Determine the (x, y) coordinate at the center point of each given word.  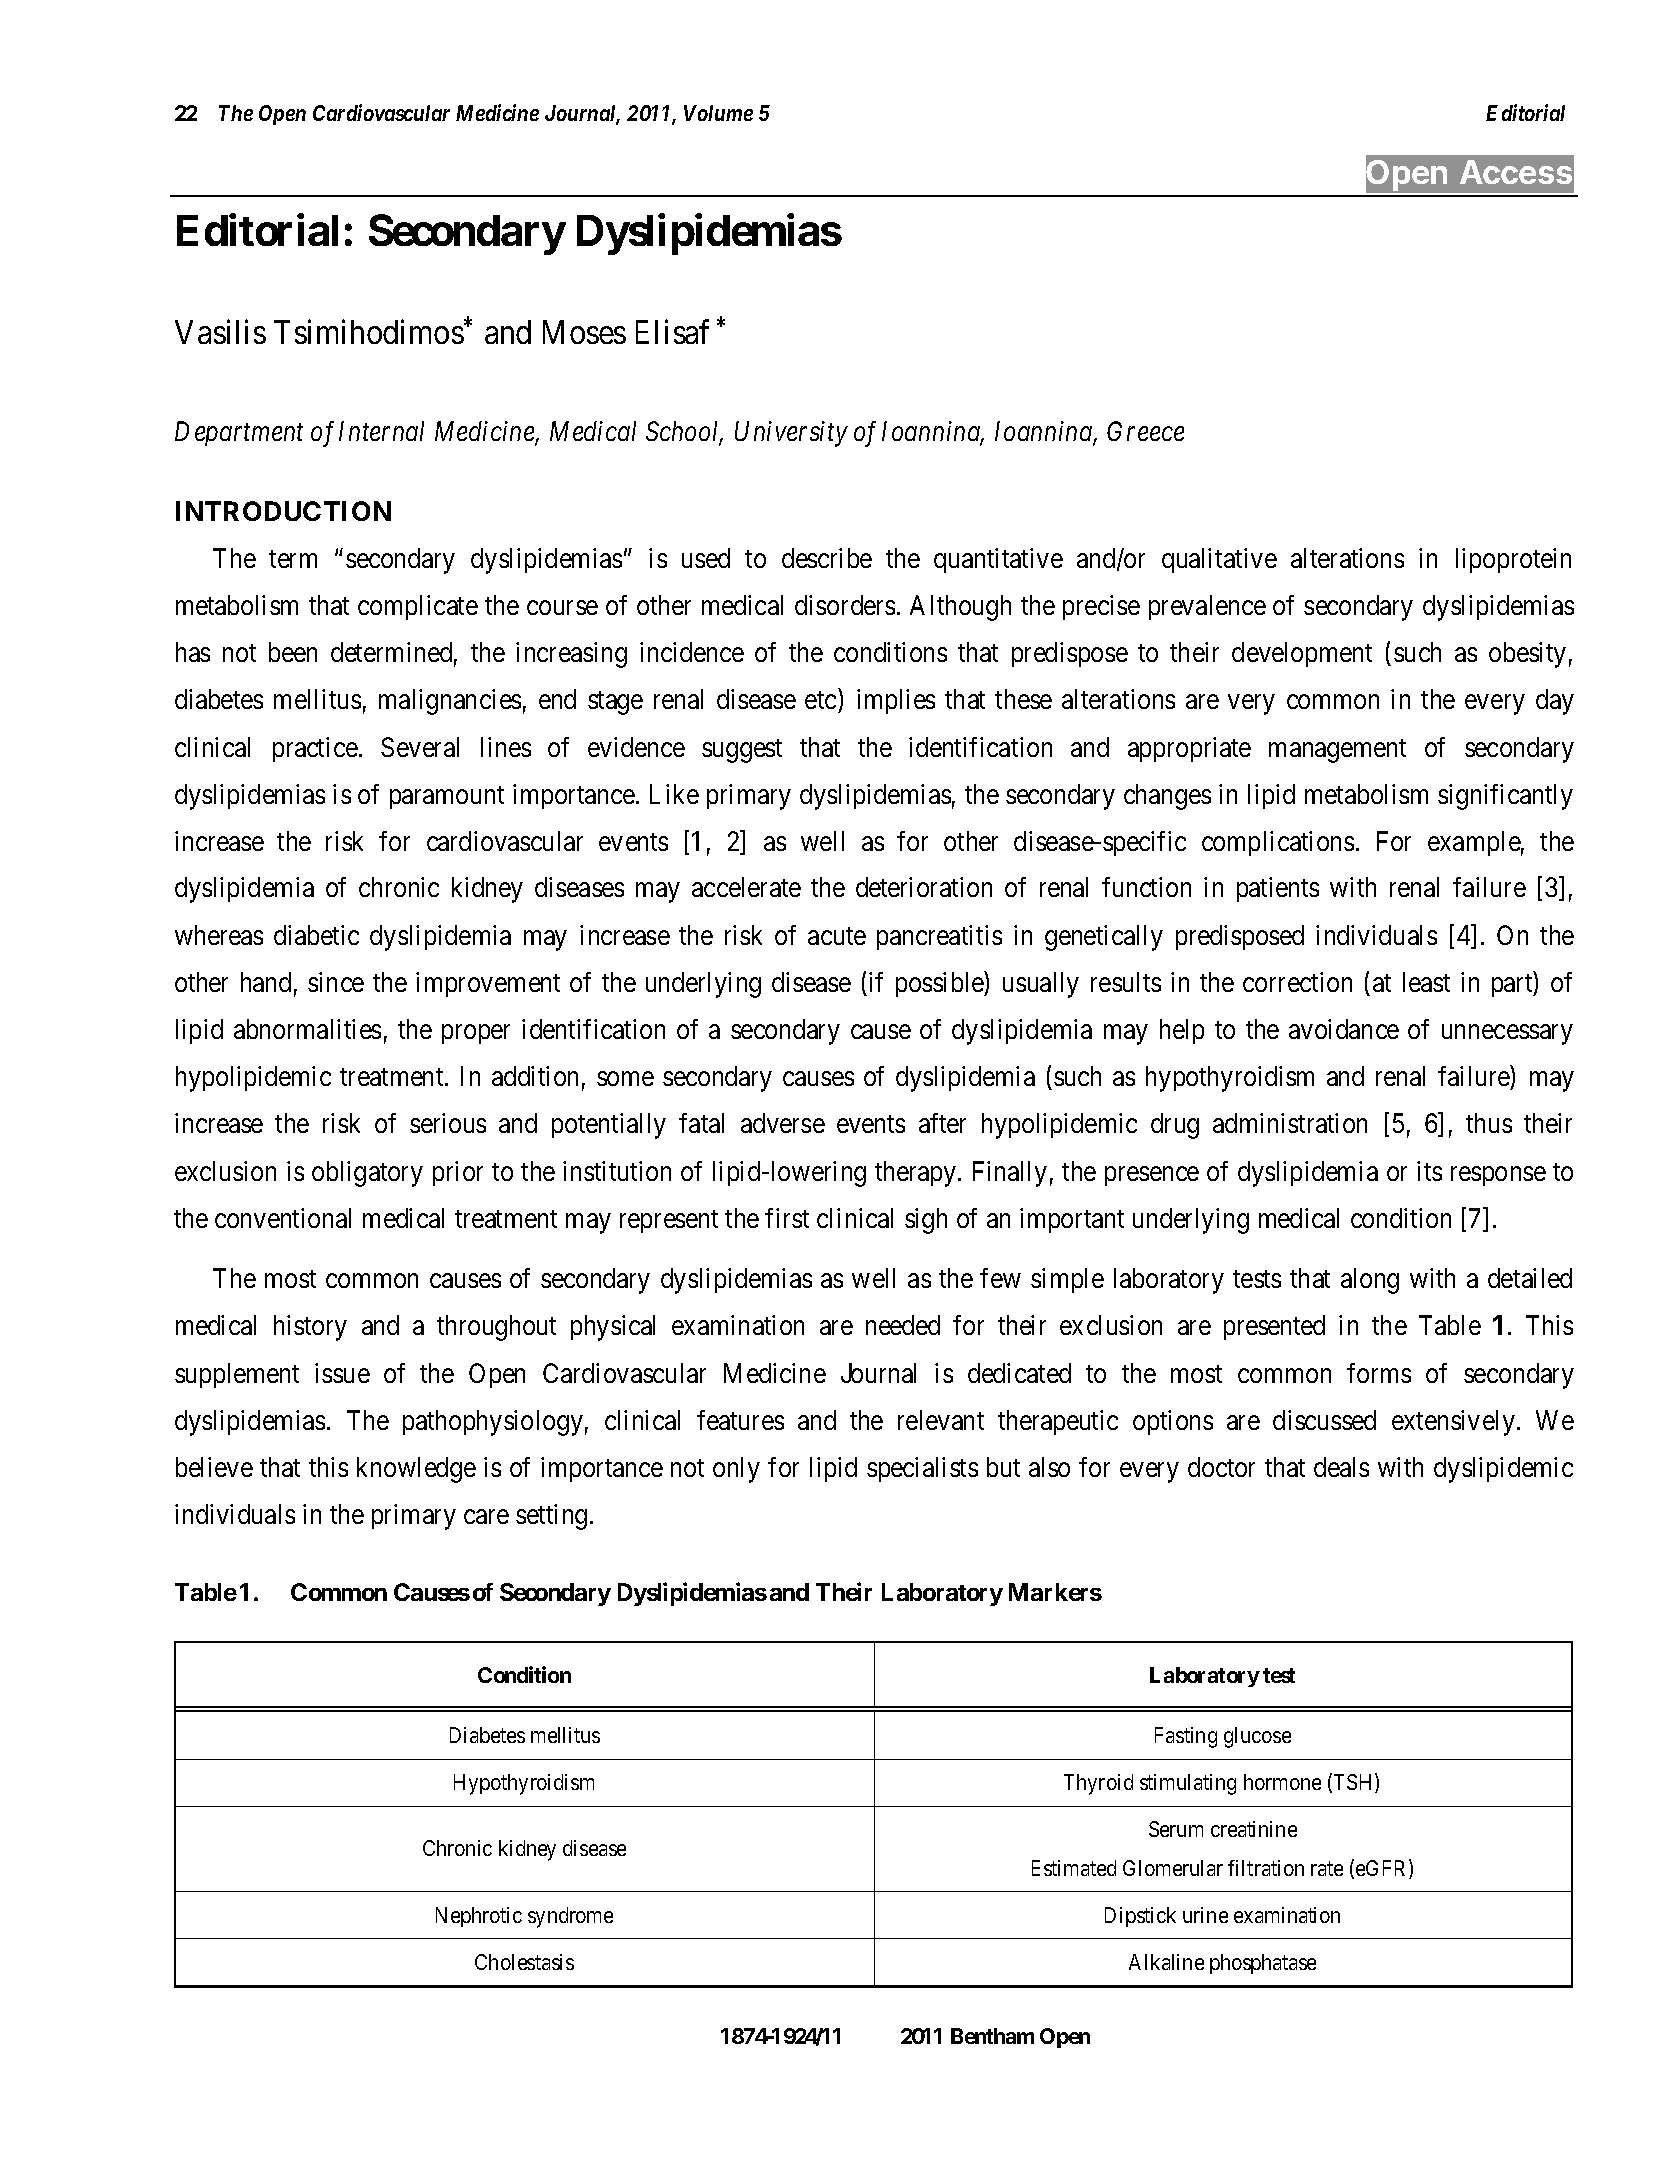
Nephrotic (479, 1917)
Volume (718, 113)
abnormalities (307, 1029)
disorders (845, 605)
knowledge (416, 1470)
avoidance (1344, 1029)
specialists (922, 1469)
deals (1341, 1467)
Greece (1145, 431)
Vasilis (220, 332)
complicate (418, 607)
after (942, 1123)
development (1302, 654)
